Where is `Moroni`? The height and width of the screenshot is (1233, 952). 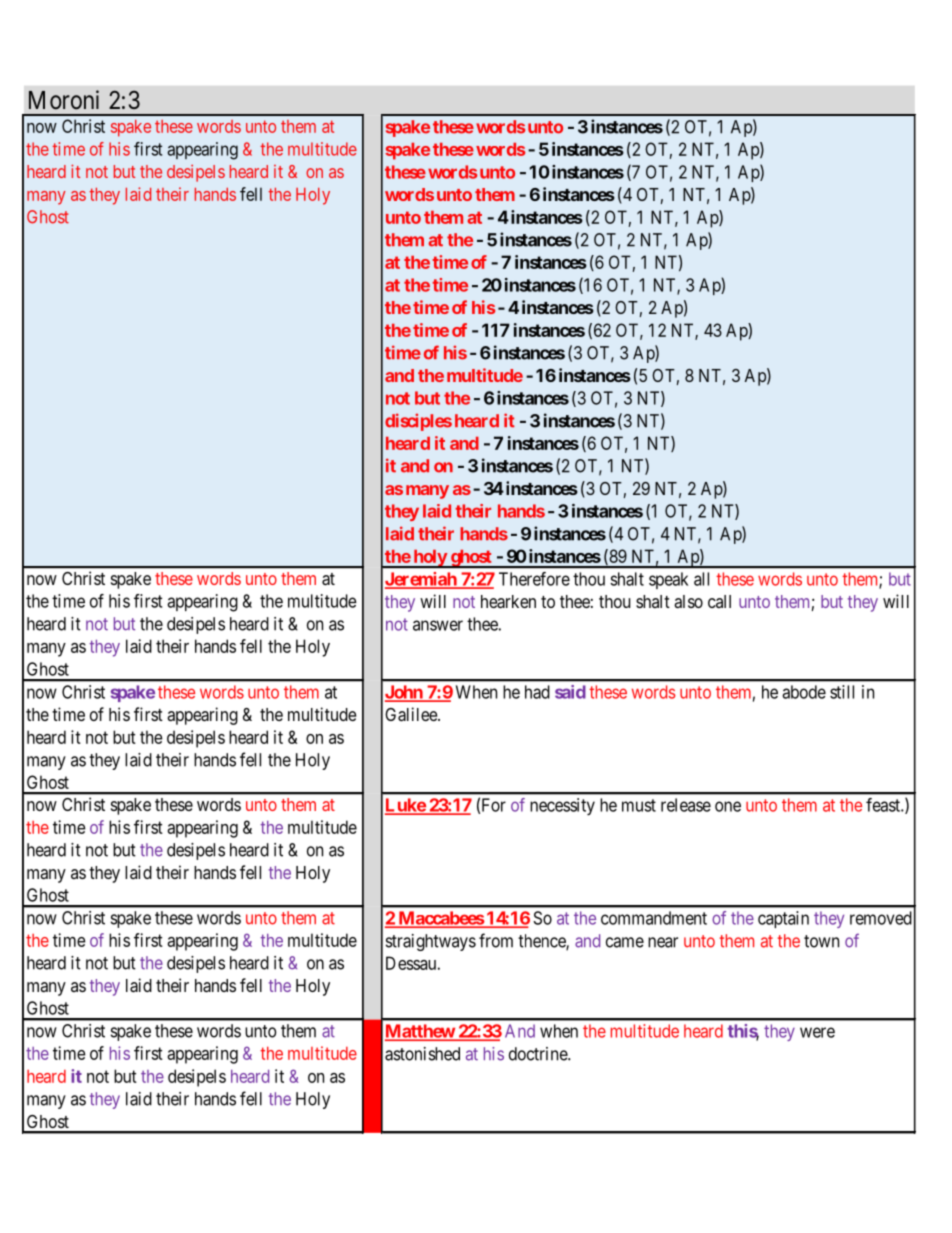
Moroni is located at coordinates (64, 100).
